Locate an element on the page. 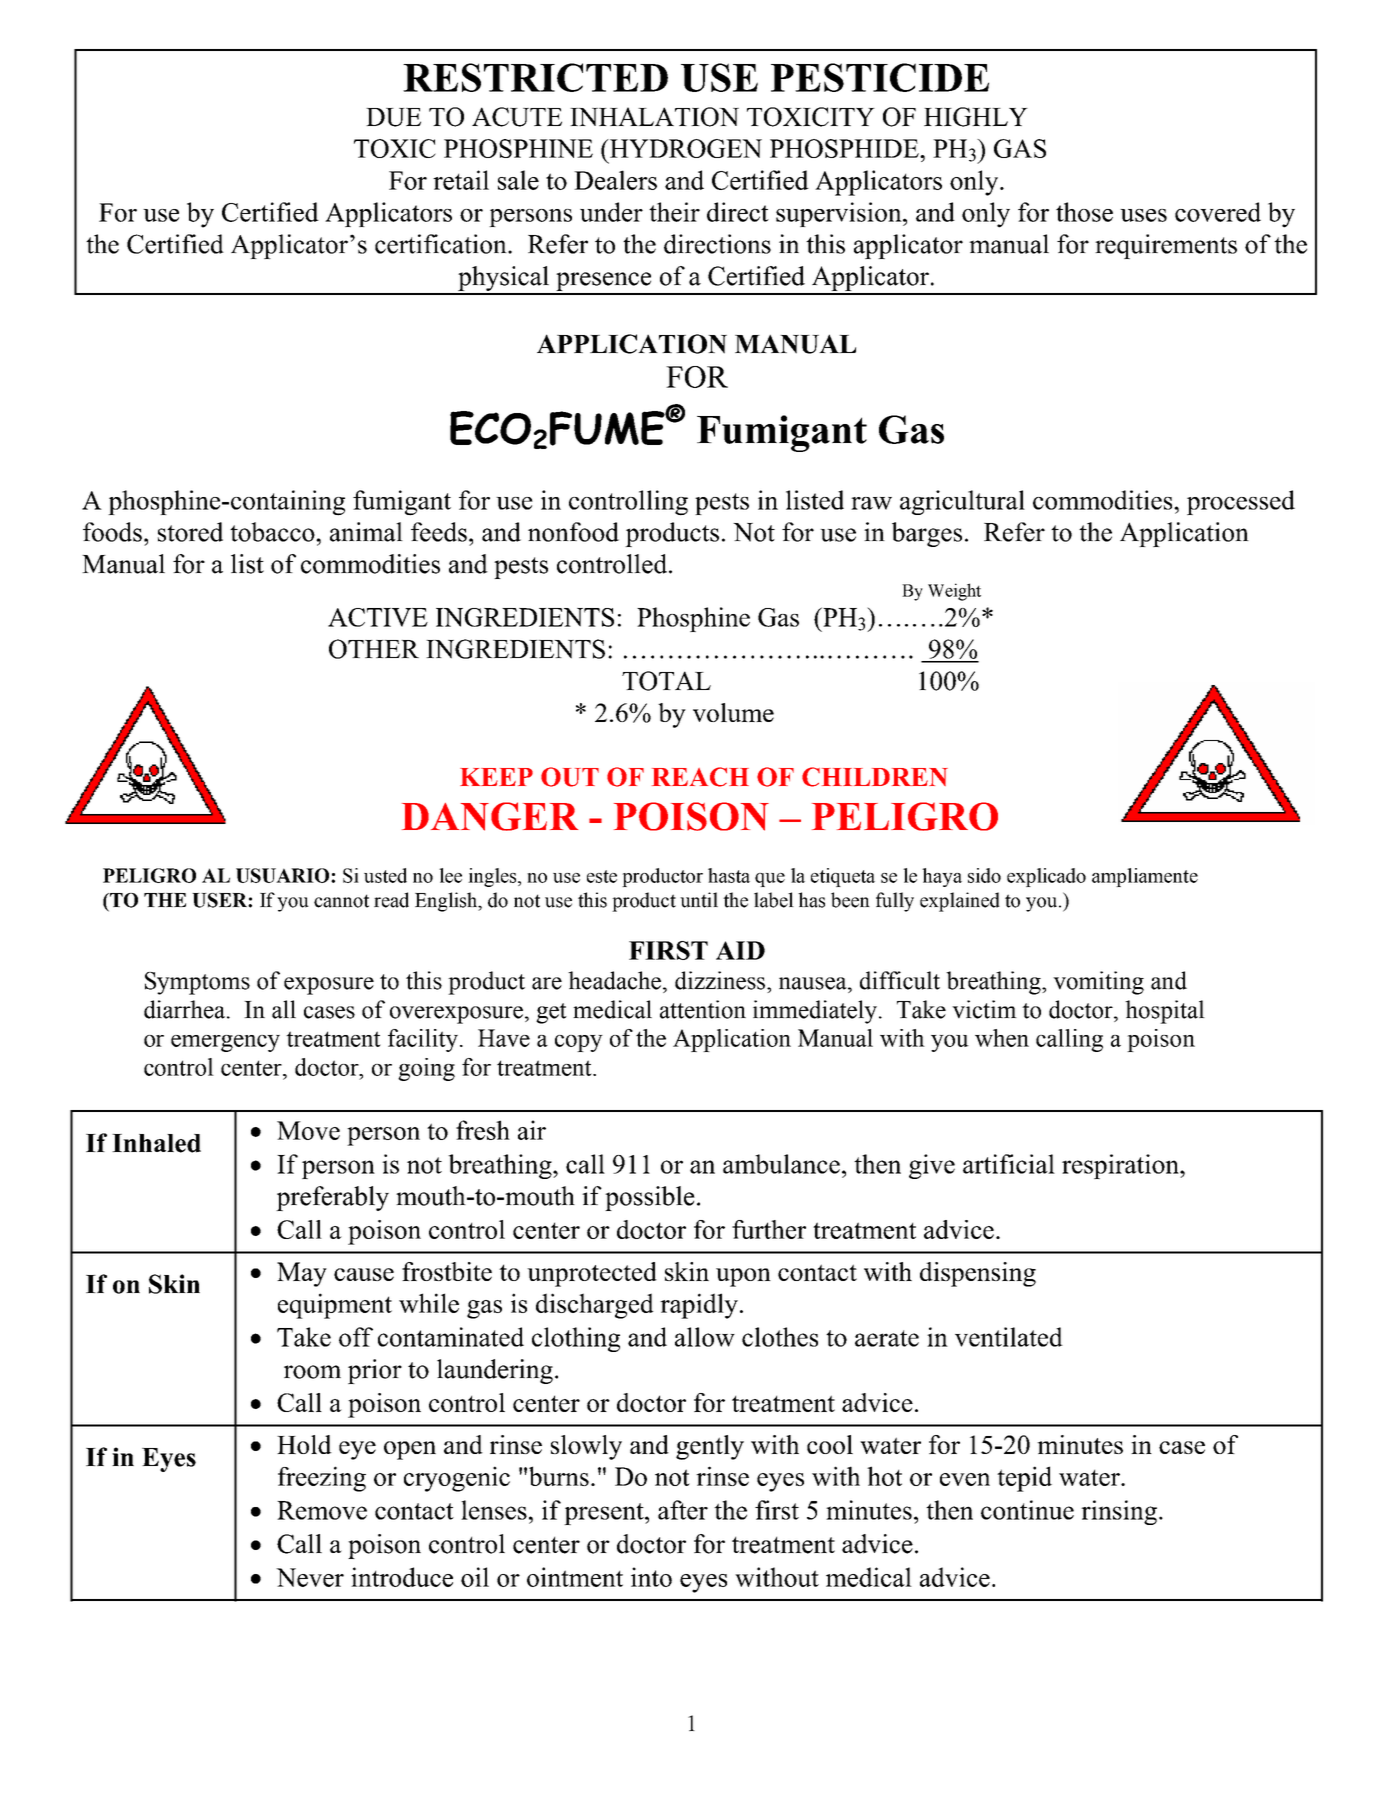 The height and width of the image is (1804, 1394). rinsing is located at coordinates (1119, 1512).
